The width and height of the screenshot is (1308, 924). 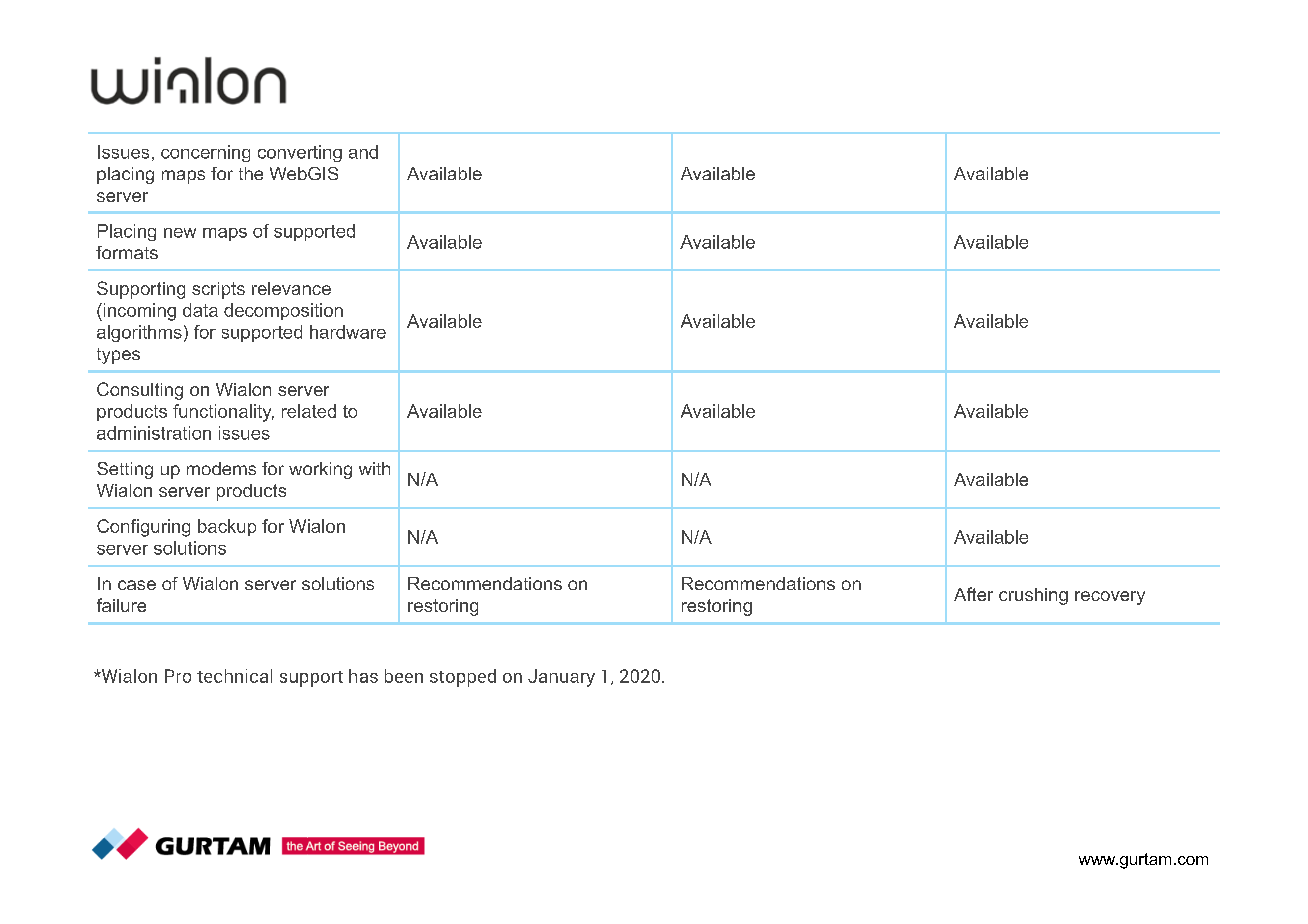 I want to click on and, so click(x=363, y=152).
